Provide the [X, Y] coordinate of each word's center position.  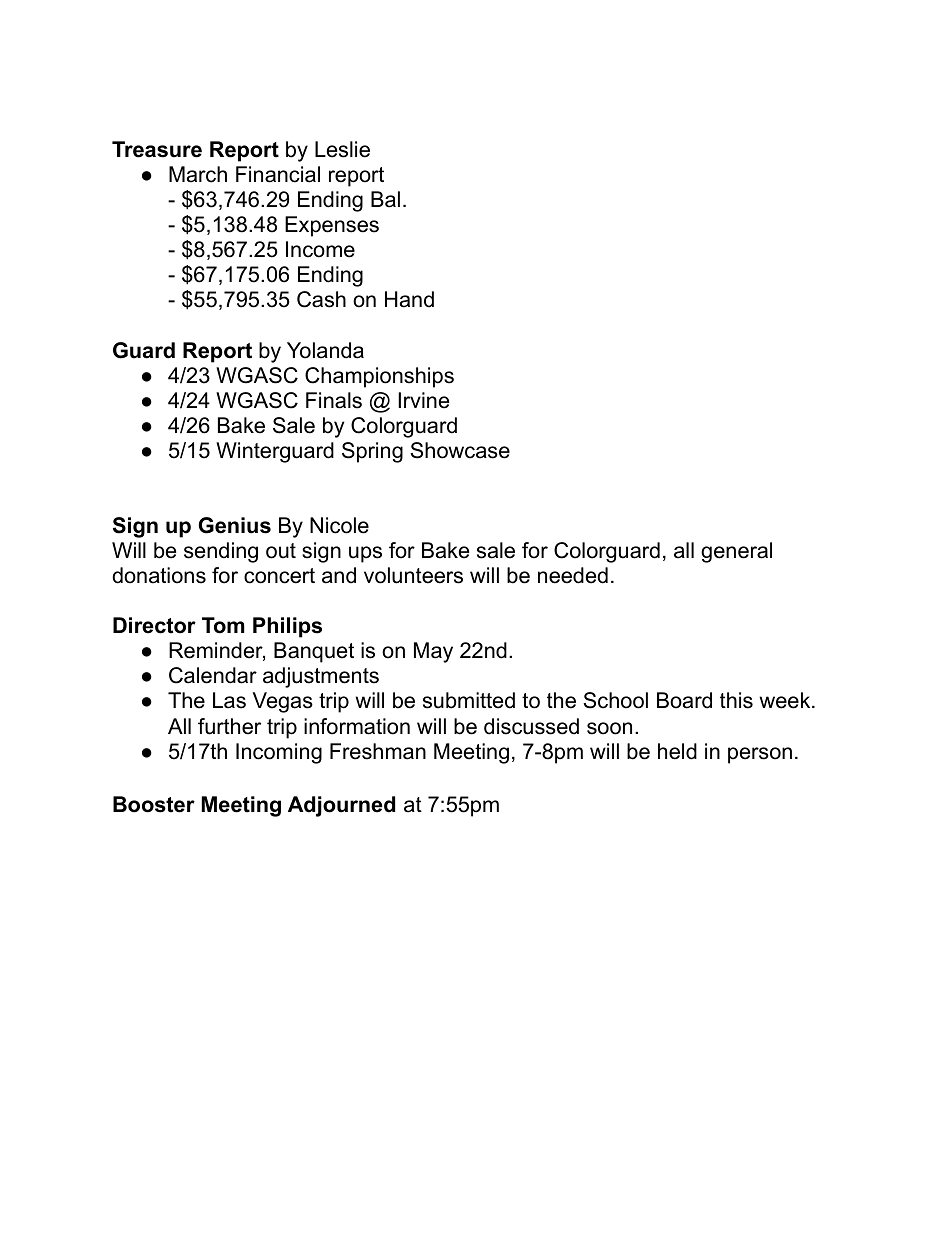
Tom [223, 625]
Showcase [460, 450]
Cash [321, 299]
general [736, 552]
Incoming [279, 753]
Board [684, 700]
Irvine [423, 400]
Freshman [378, 751]
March [198, 174]
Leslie [342, 149]
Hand [409, 299]
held [677, 751]
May [433, 652]
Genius [235, 525]
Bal [385, 199]
